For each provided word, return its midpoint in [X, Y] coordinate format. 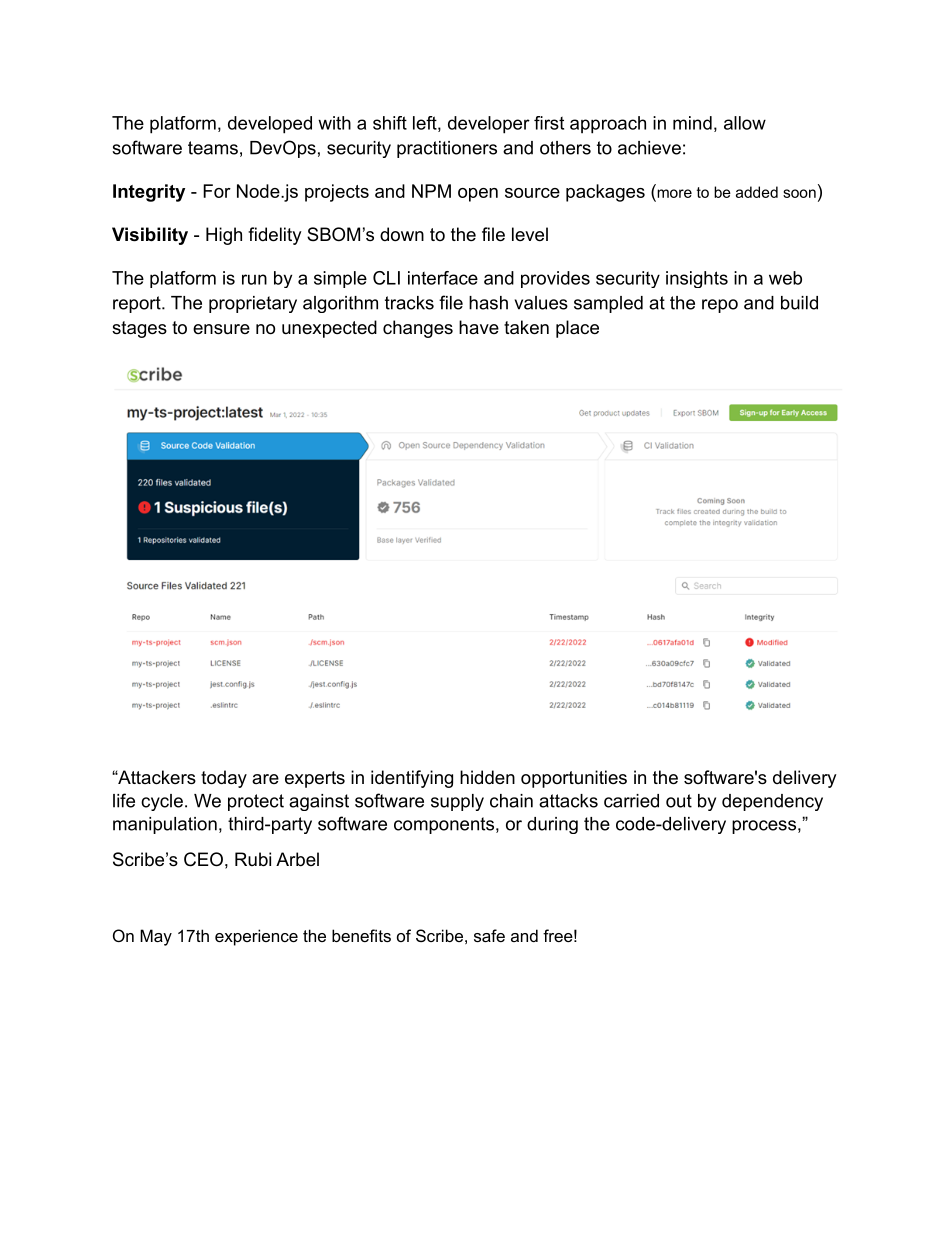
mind [692, 123]
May [156, 937]
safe [489, 935]
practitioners [447, 149]
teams [213, 148]
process [764, 827]
